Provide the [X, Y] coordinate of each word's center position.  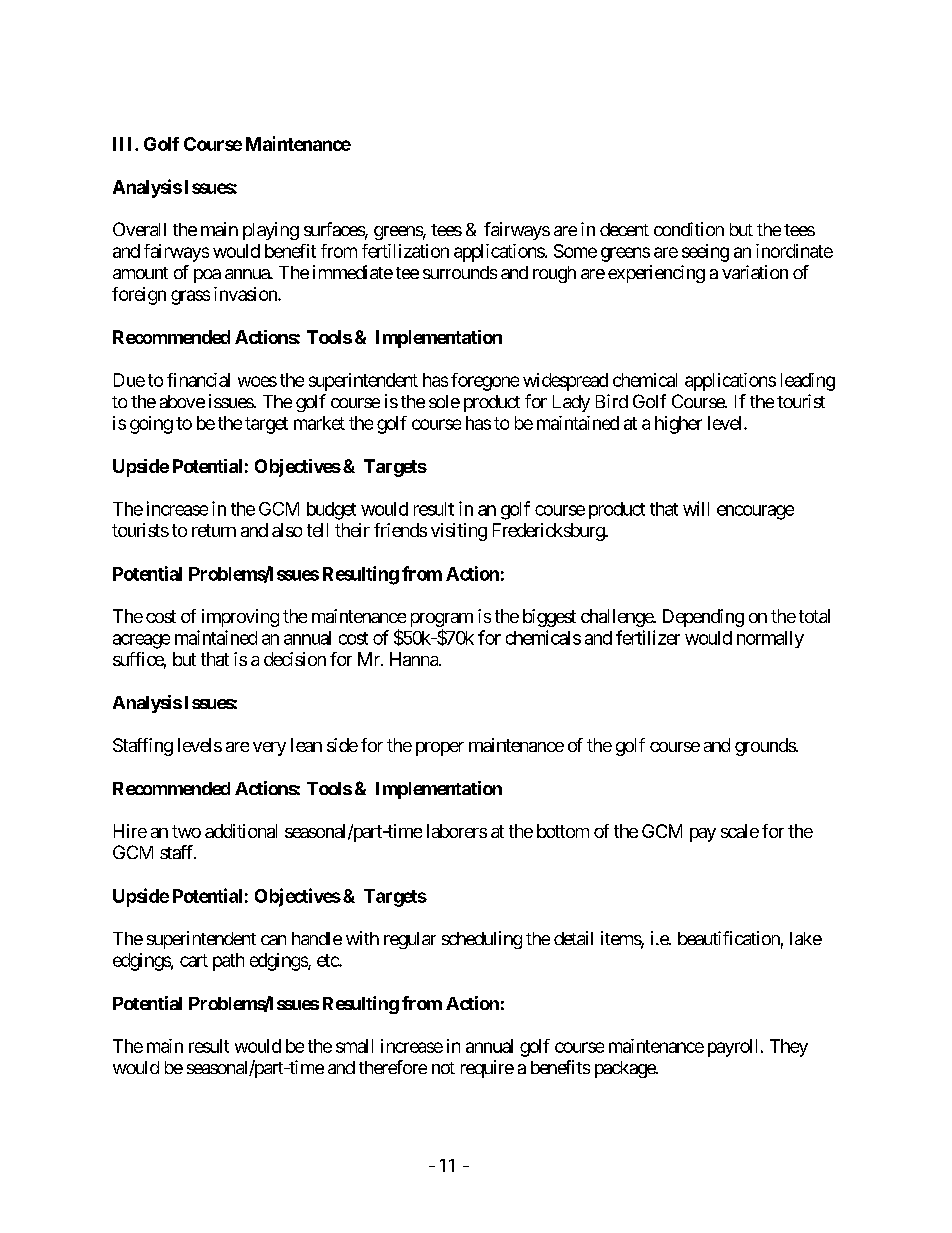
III [124, 144]
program [442, 621]
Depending [703, 618]
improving [240, 618]
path [228, 962]
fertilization [405, 251]
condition [689, 229]
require [487, 1069]
